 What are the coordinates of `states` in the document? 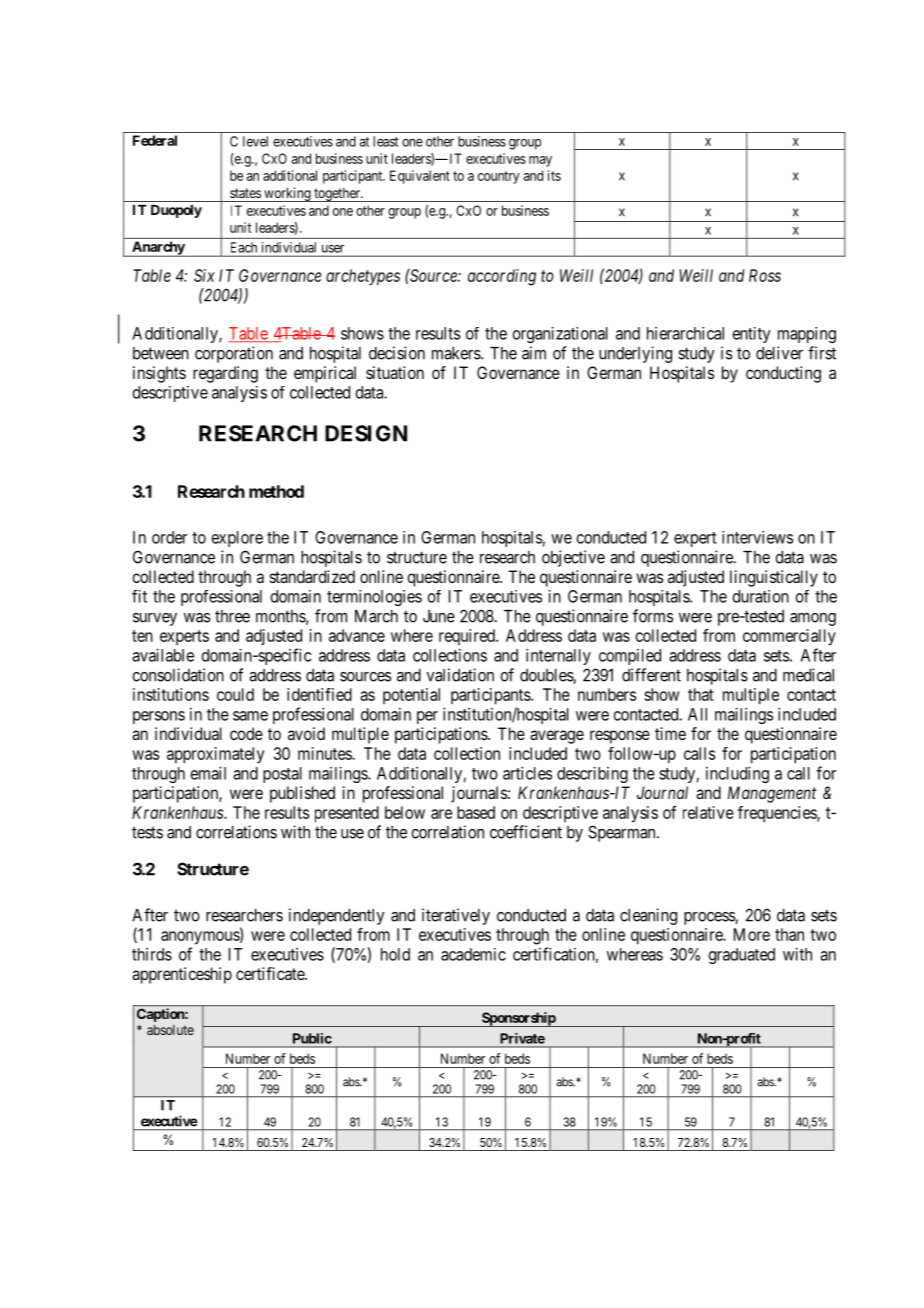 It's located at (245, 193).
